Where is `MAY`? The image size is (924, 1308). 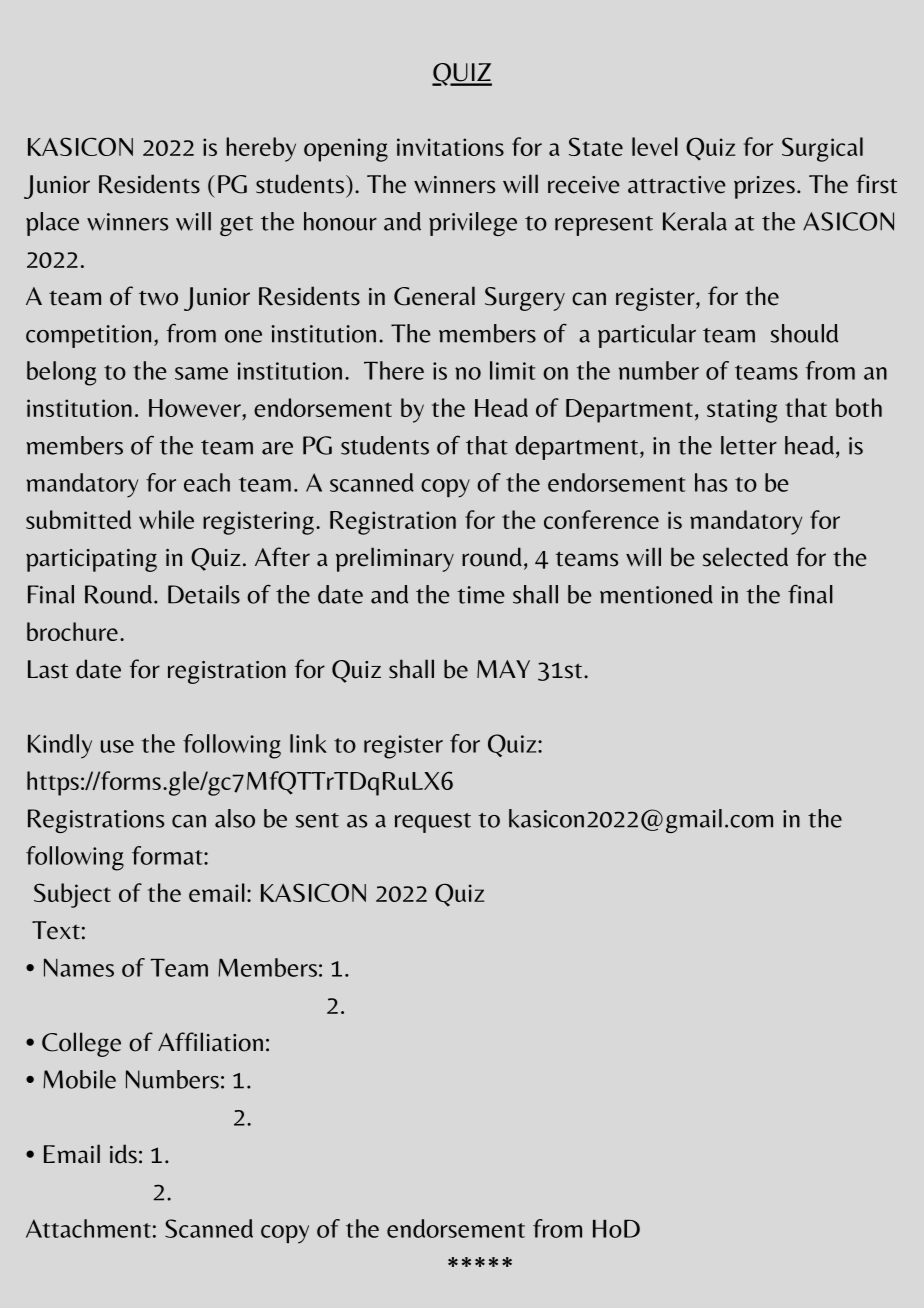
MAY is located at coordinates (503, 669).
